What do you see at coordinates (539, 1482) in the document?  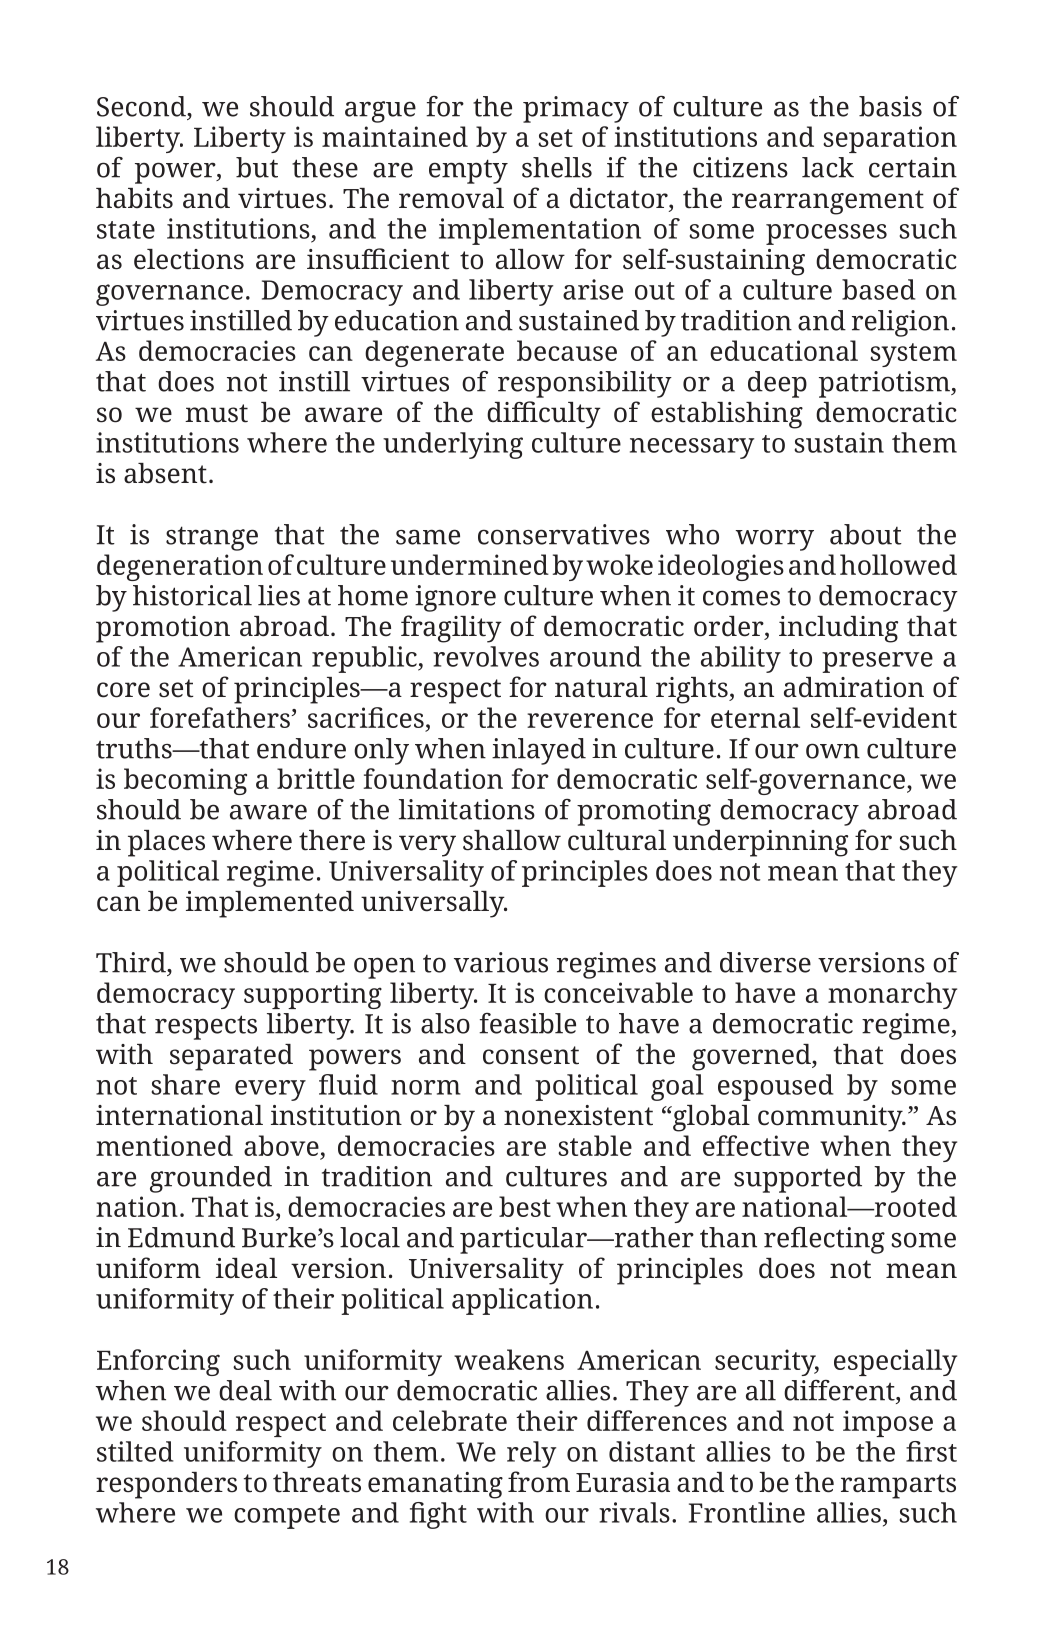 I see `from` at bounding box center [539, 1482].
